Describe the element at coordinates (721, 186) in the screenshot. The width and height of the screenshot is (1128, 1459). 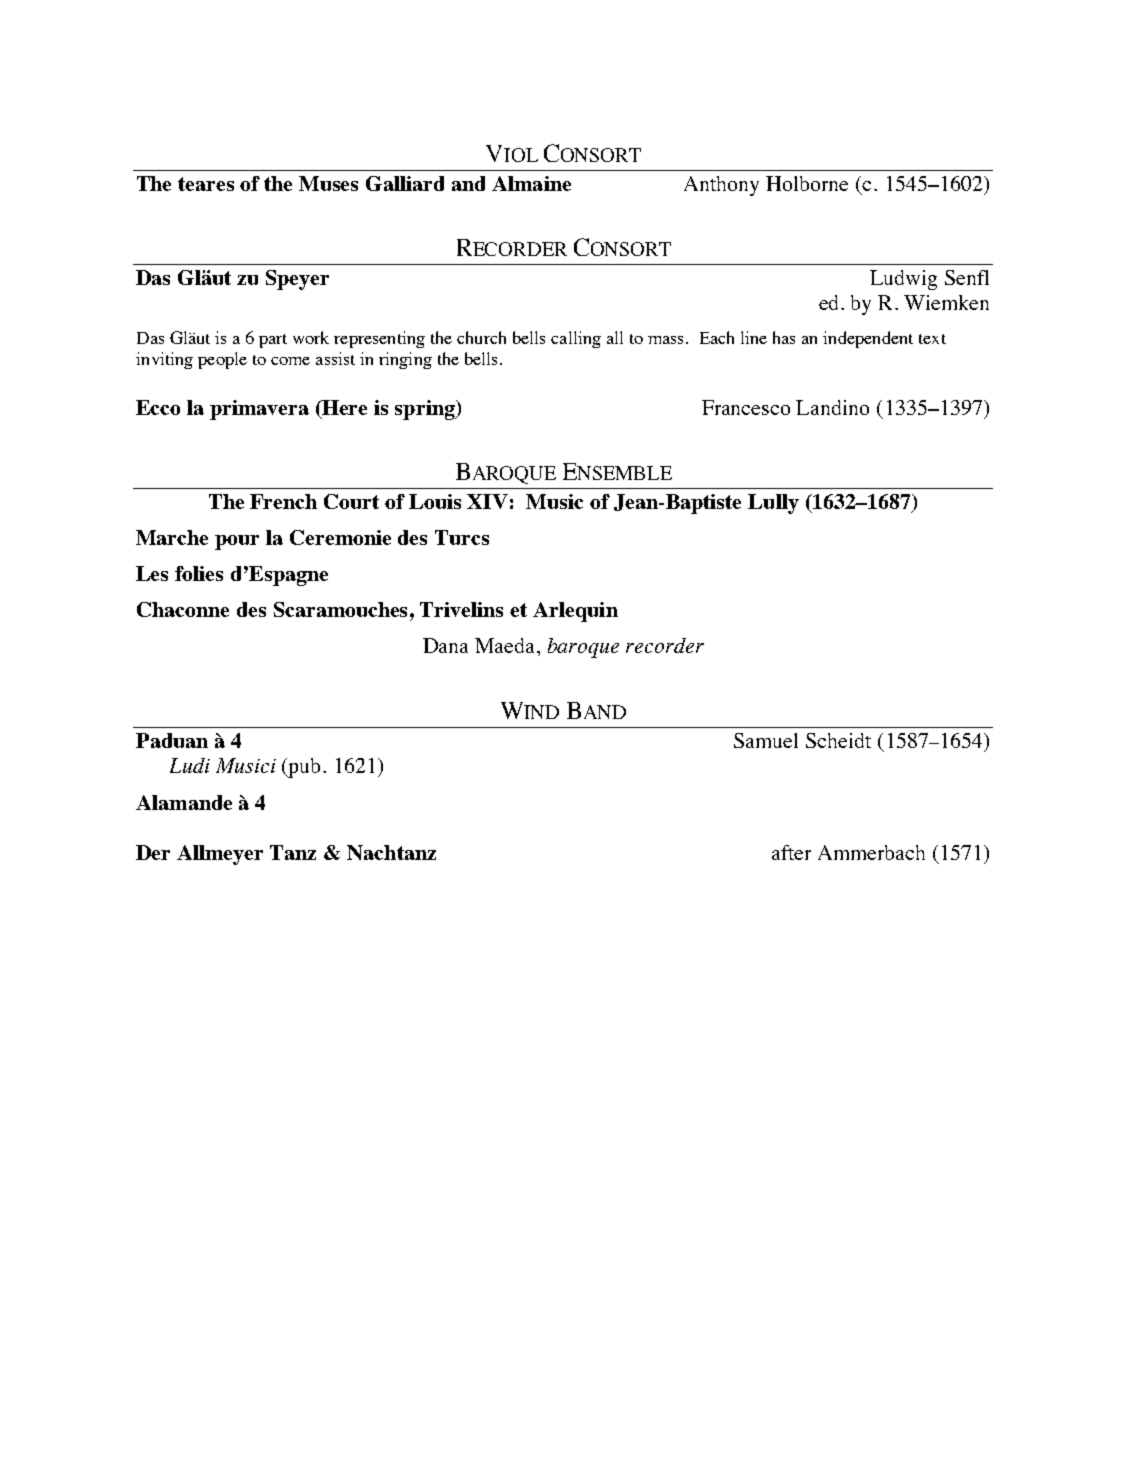
I see `Anthony` at that location.
